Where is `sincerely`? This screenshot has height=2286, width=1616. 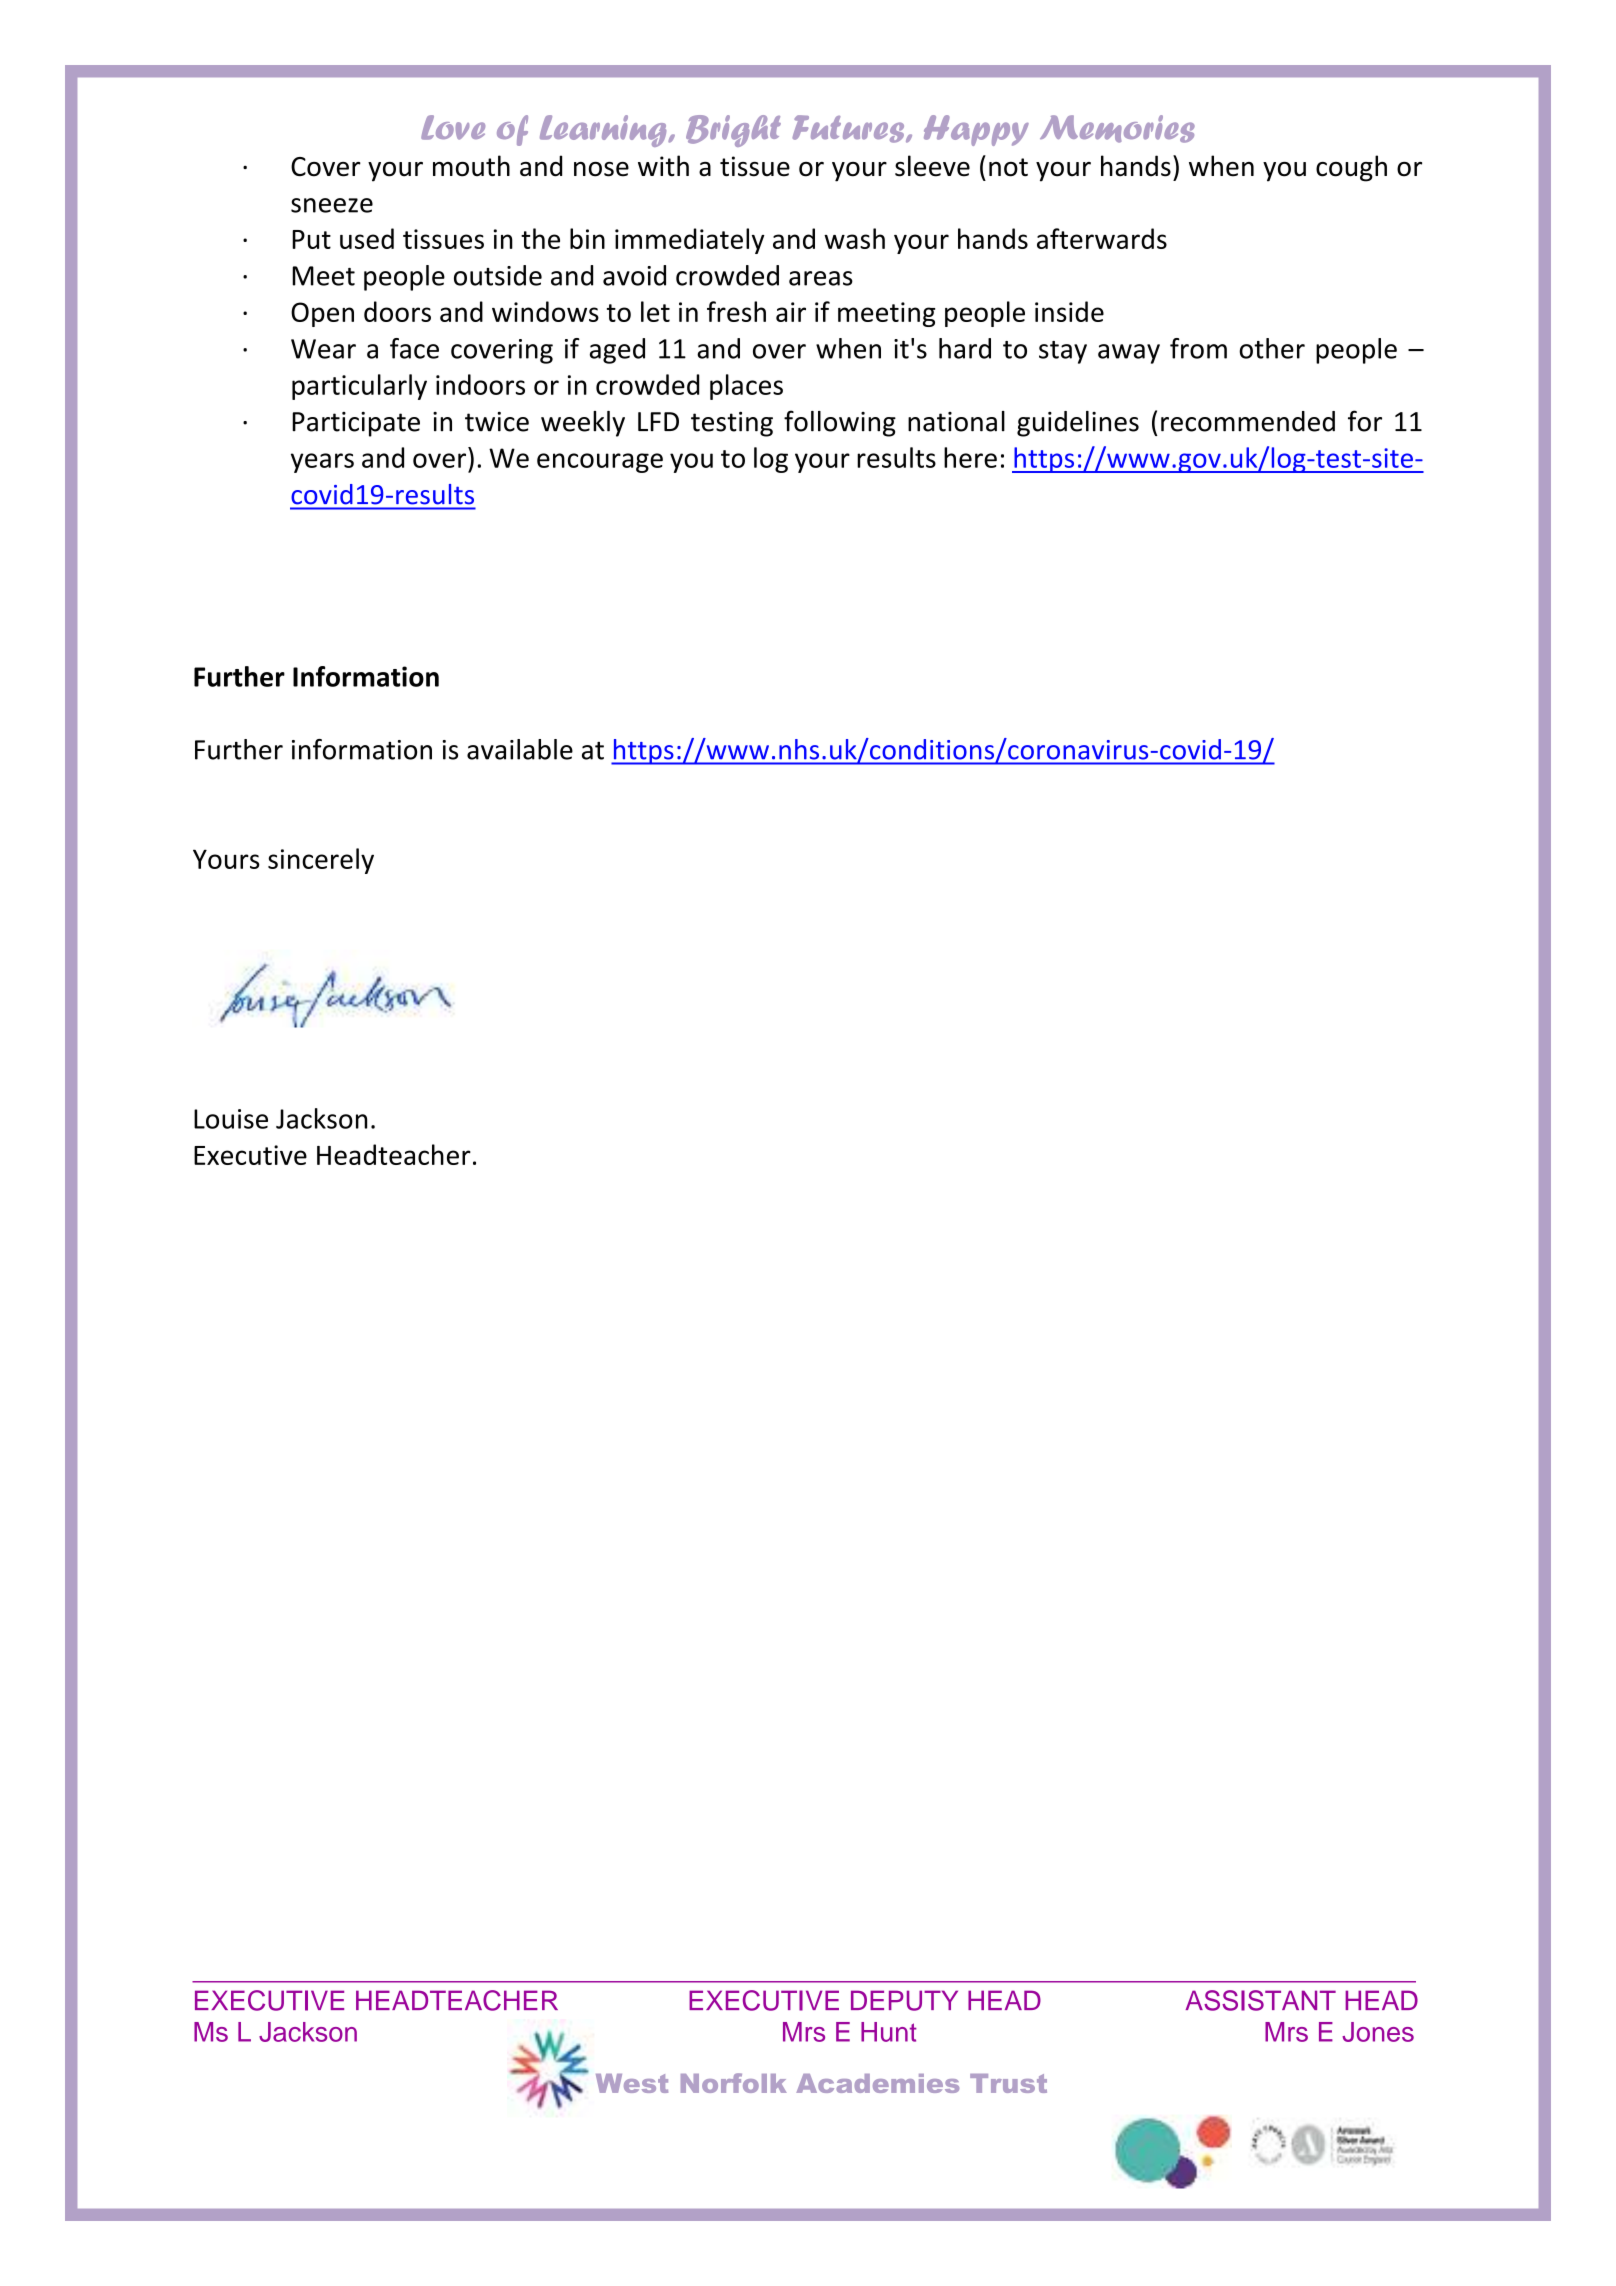 sincerely is located at coordinates (321, 861).
